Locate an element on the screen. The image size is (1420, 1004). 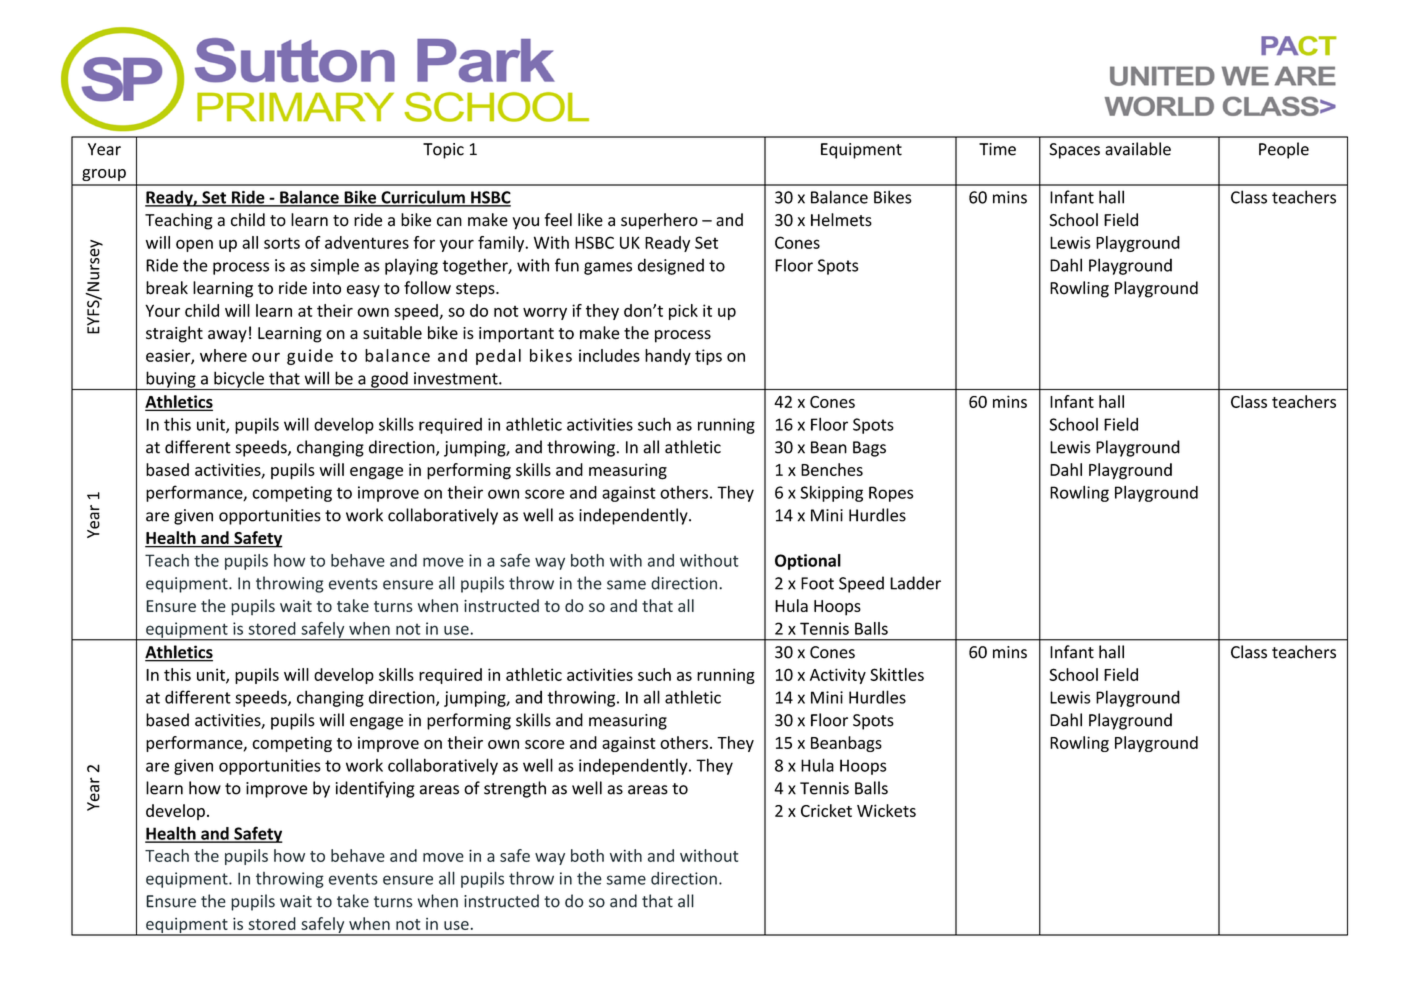
pick is located at coordinates (683, 312).
